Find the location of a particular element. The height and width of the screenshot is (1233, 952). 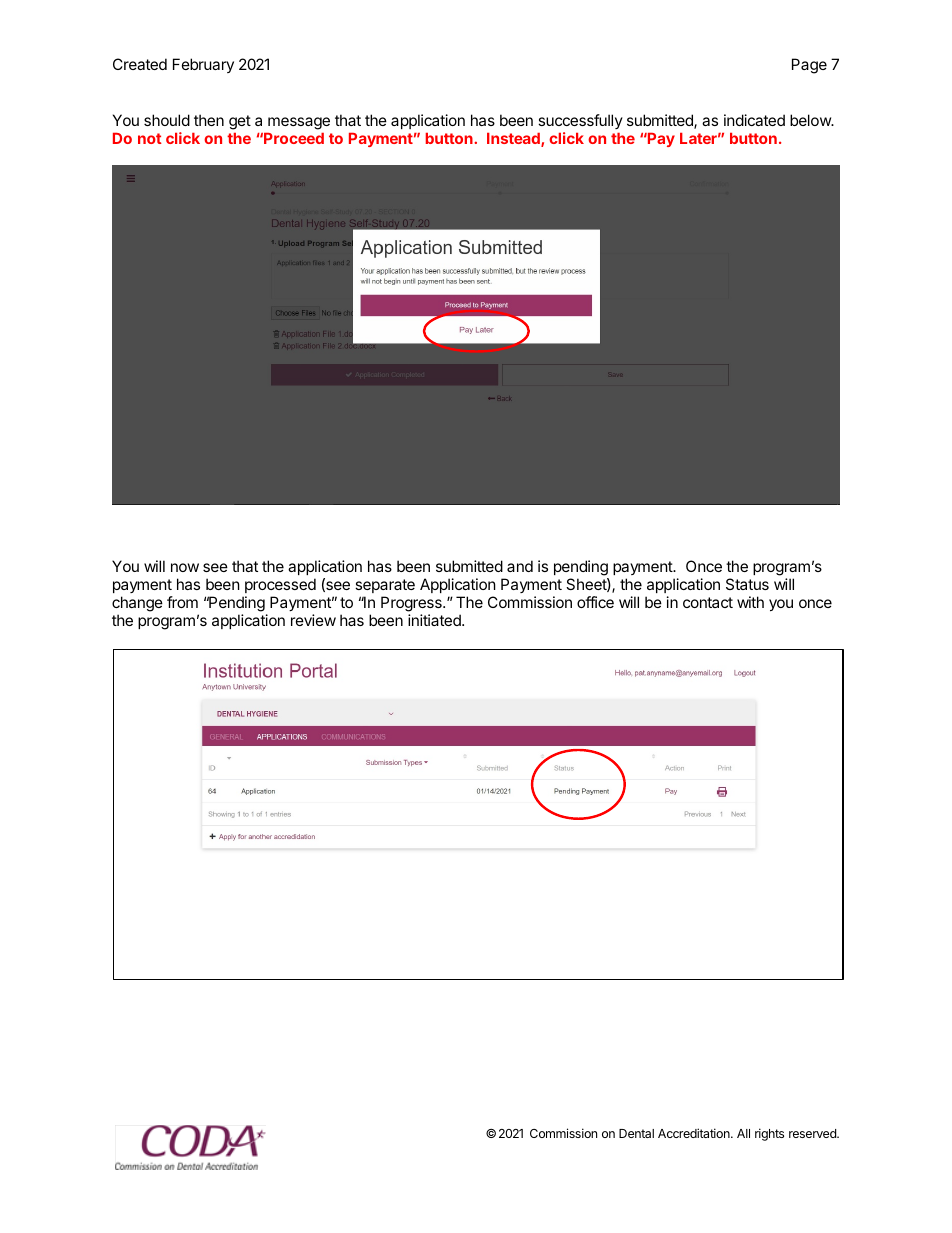

with is located at coordinates (750, 602).
